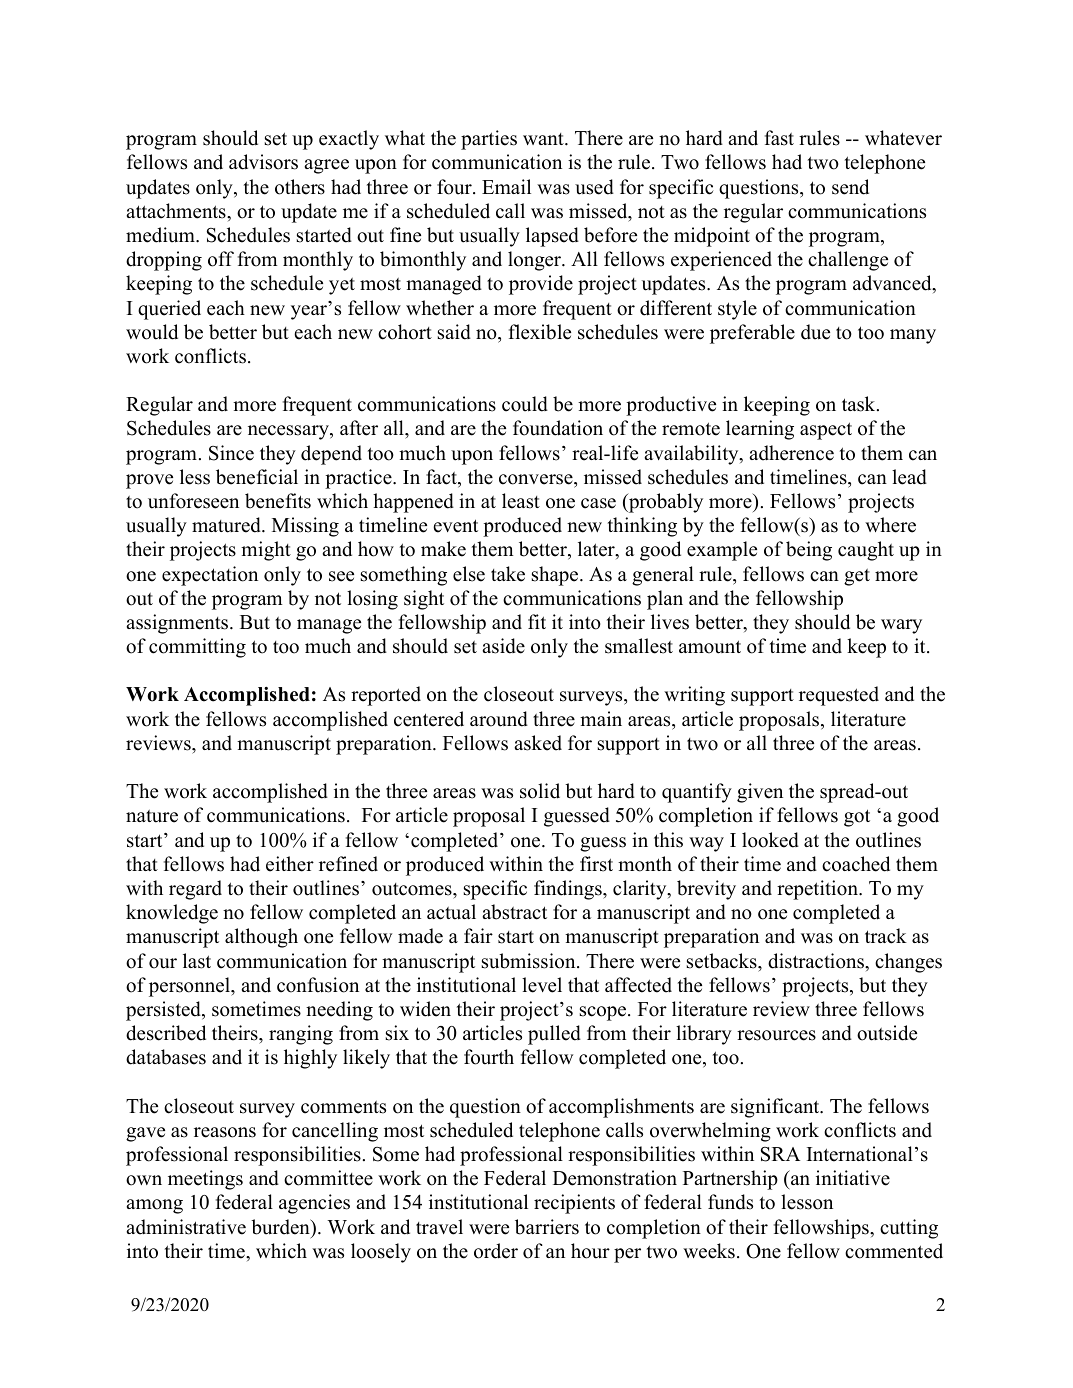 Image resolution: width=1073 pixels, height=1388 pixels. Describe the element at coordinates (839, 696) in the screenshot. I see `requested` at that location.
